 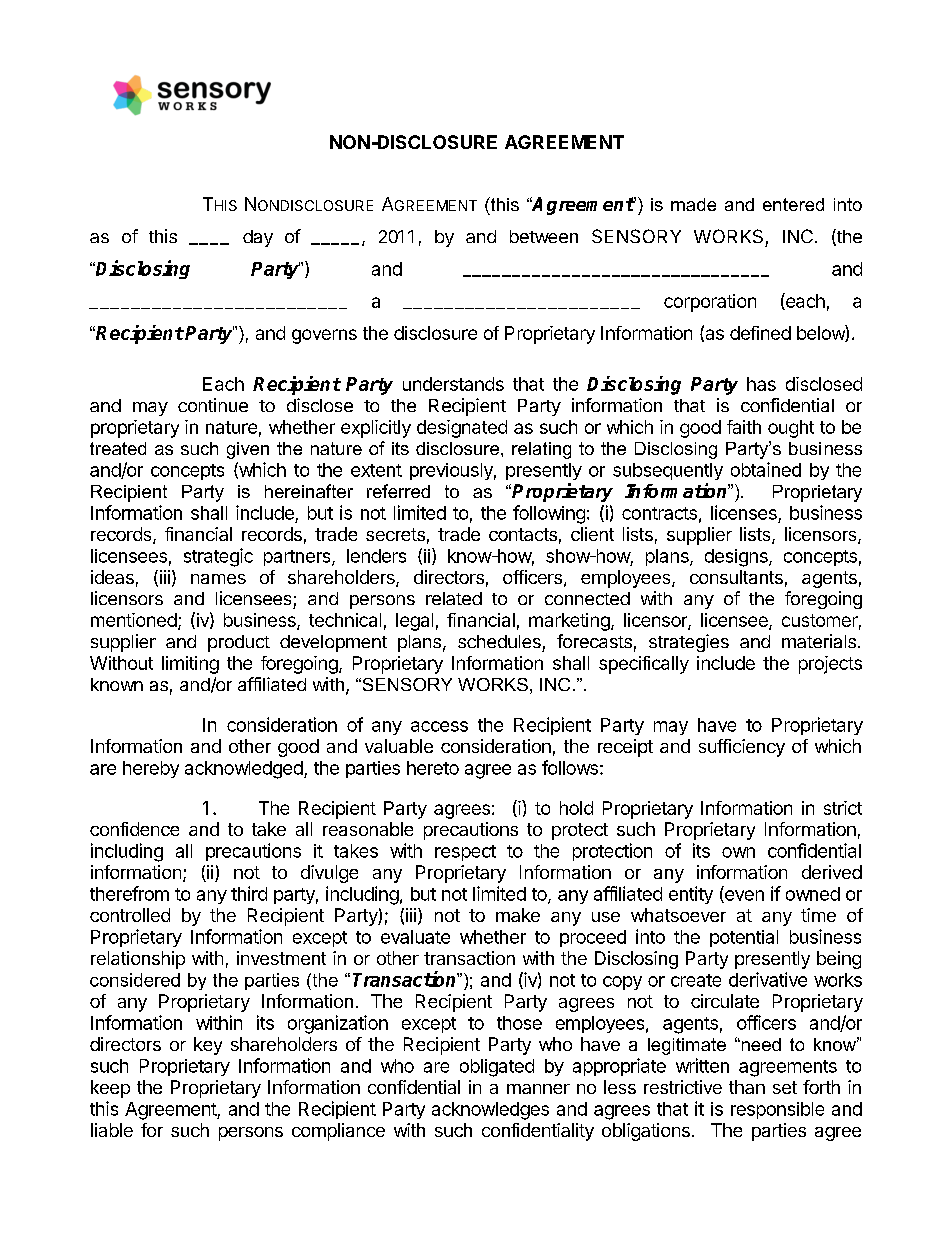 What do you see at coordinates (454, 598) in the screenshot?
I see `related` at bounding box center [454, 598].
